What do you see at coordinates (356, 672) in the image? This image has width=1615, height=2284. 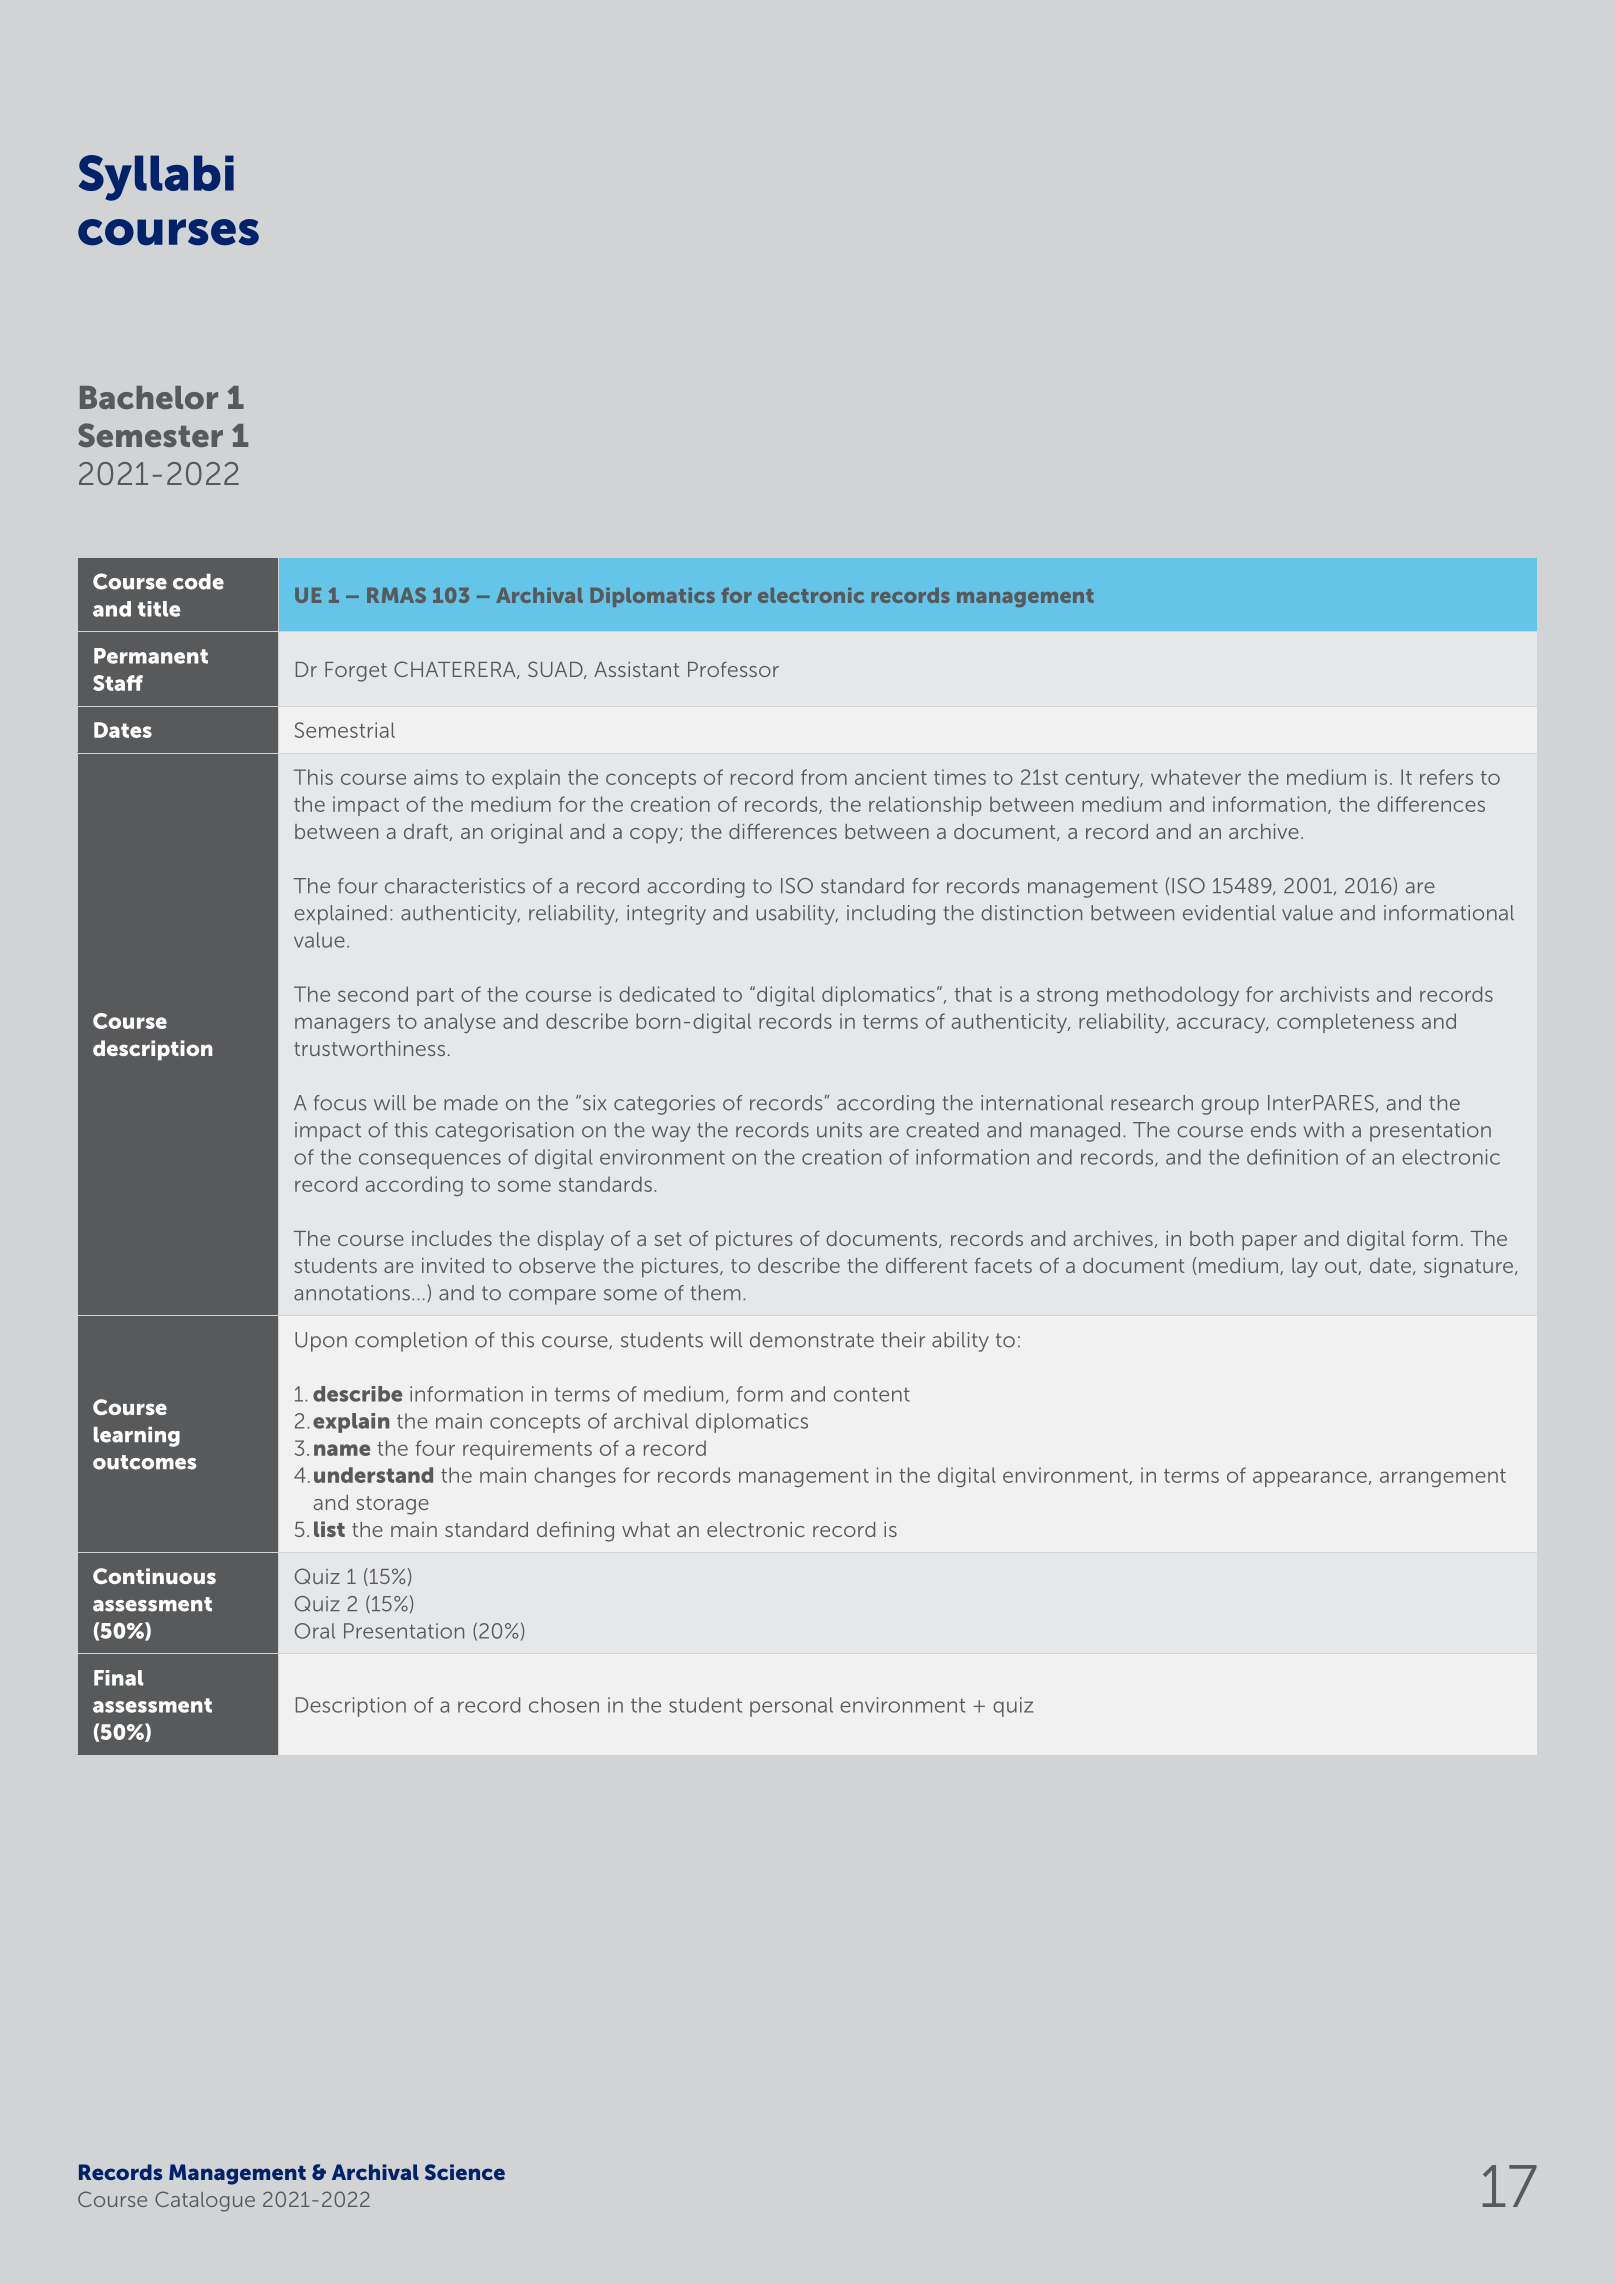 I see `Forget` at bounding box center [356, 672].
